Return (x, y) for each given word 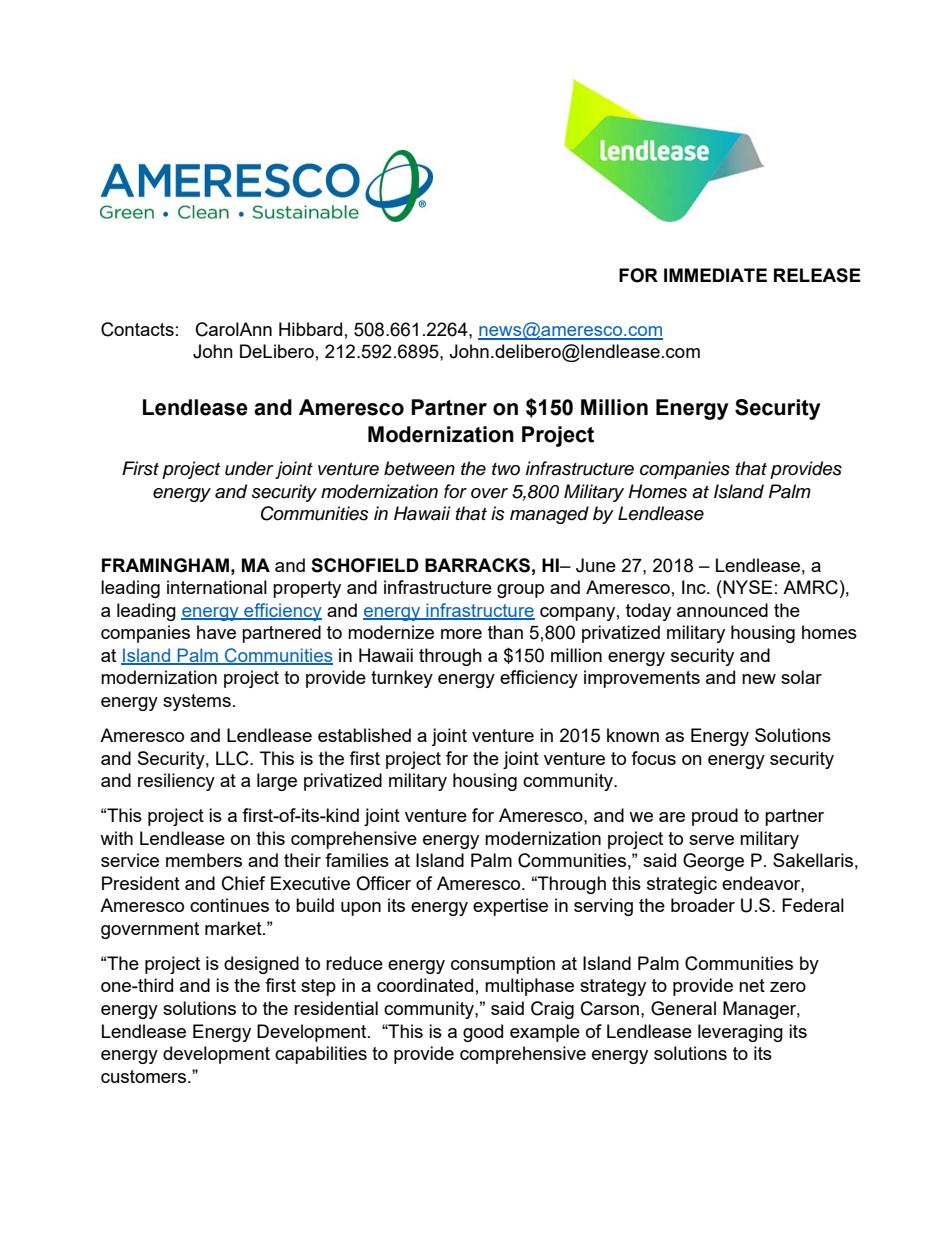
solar (801, 677)
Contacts (137, 329)
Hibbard (310, 329)
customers (145, 1076)
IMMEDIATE (715, 275)
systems (197, 702)
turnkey (402, 679)
